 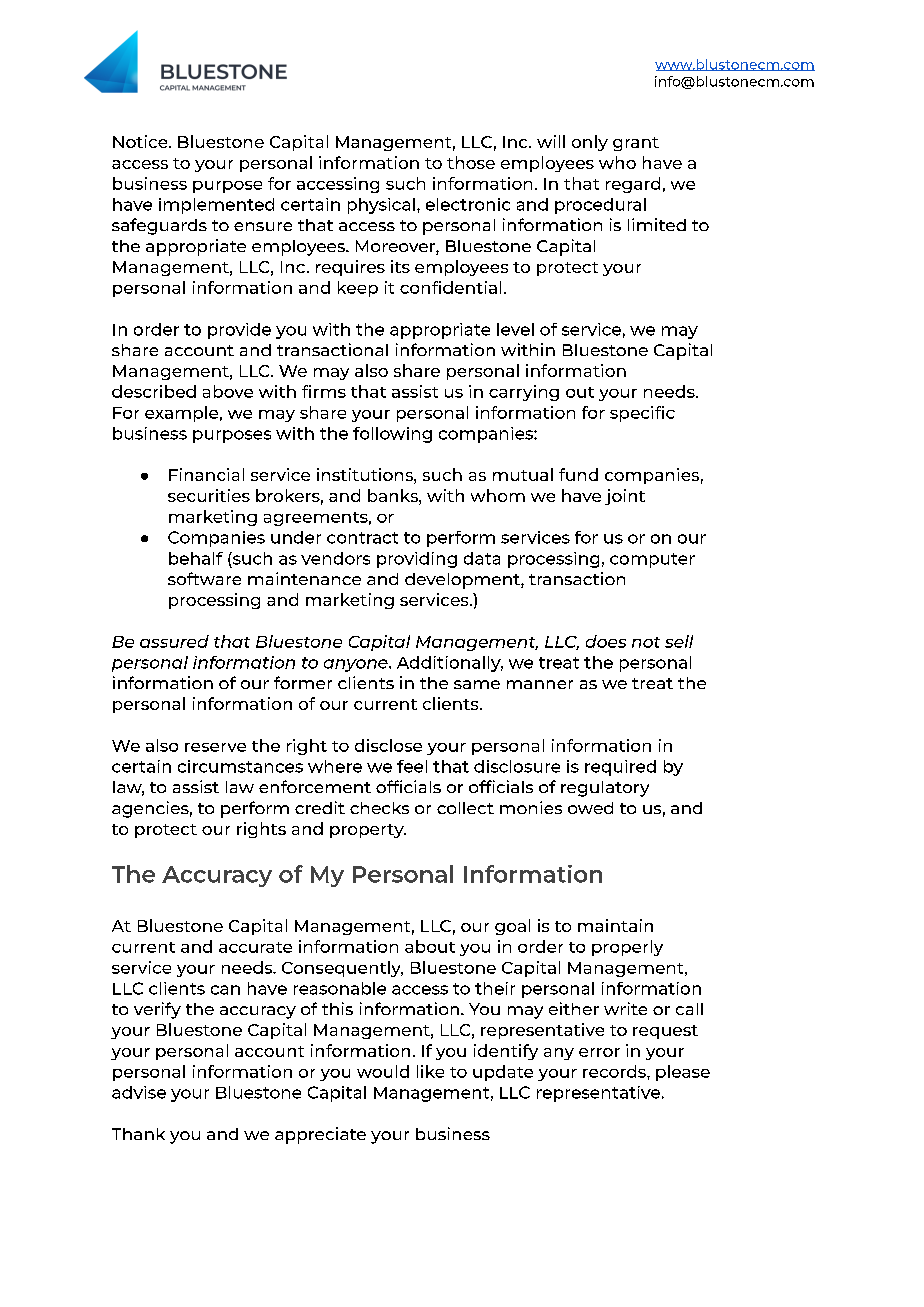 What do you see at coordinates (417, 560) in the document?
I see `providing` at bounding box center [417, 560].
